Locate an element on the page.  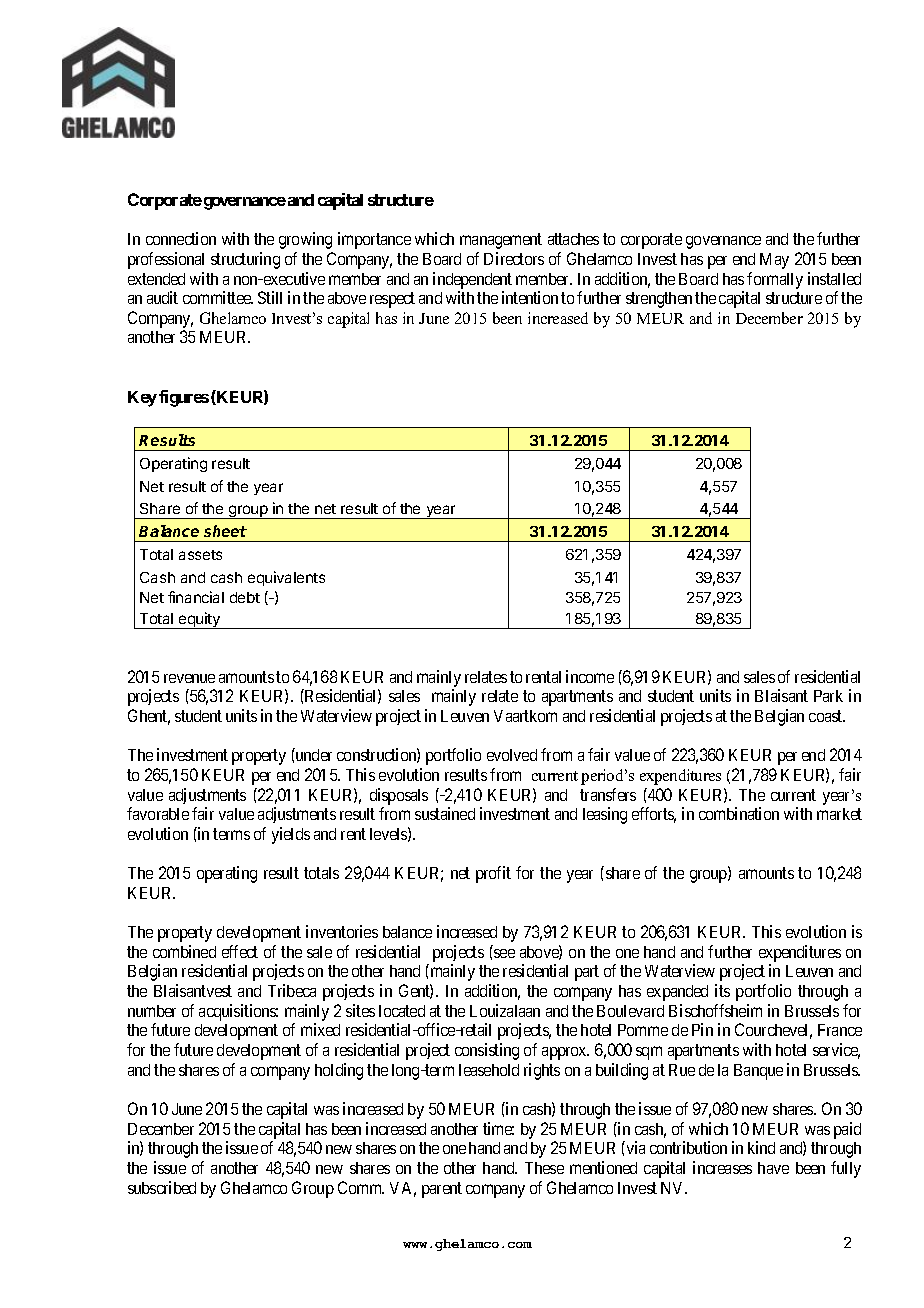
expanded is located at coordinates (677, 993).
